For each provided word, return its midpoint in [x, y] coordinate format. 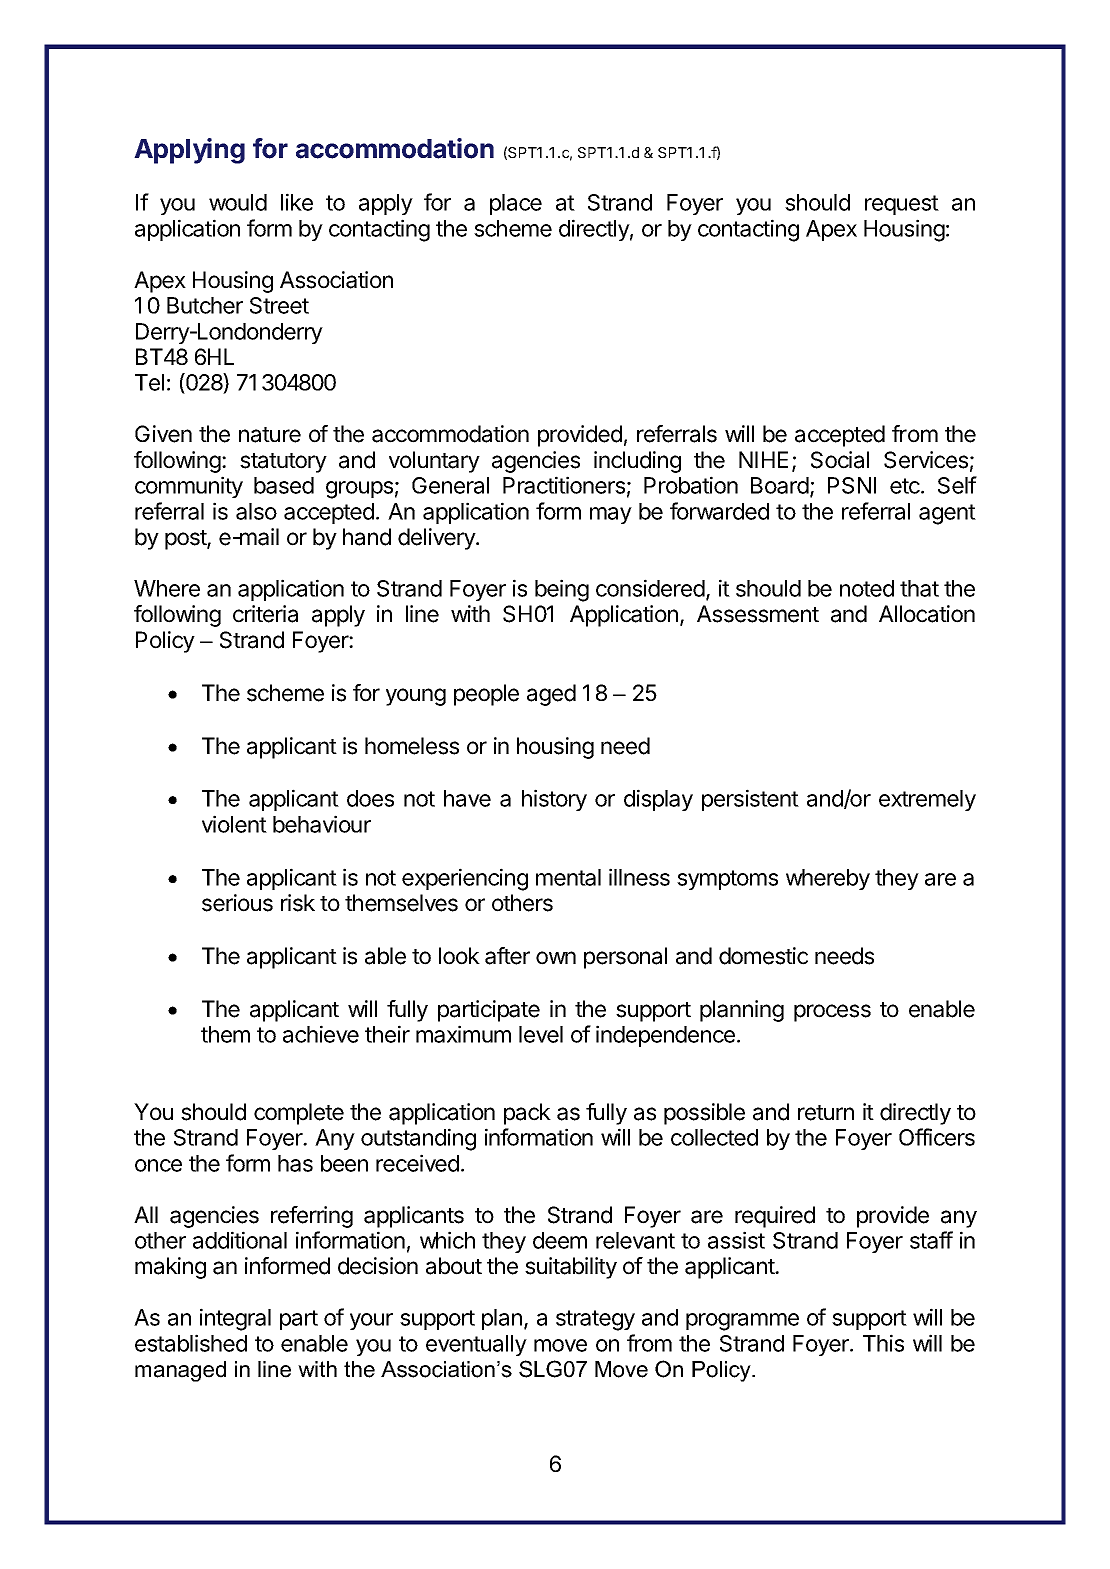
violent [234, 824]
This [883, 1343]
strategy [595, 1320]
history [554, 800]
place [516, 204]
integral [235, 1319]
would [238, 202]
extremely [927, 800]
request [902, 205]
